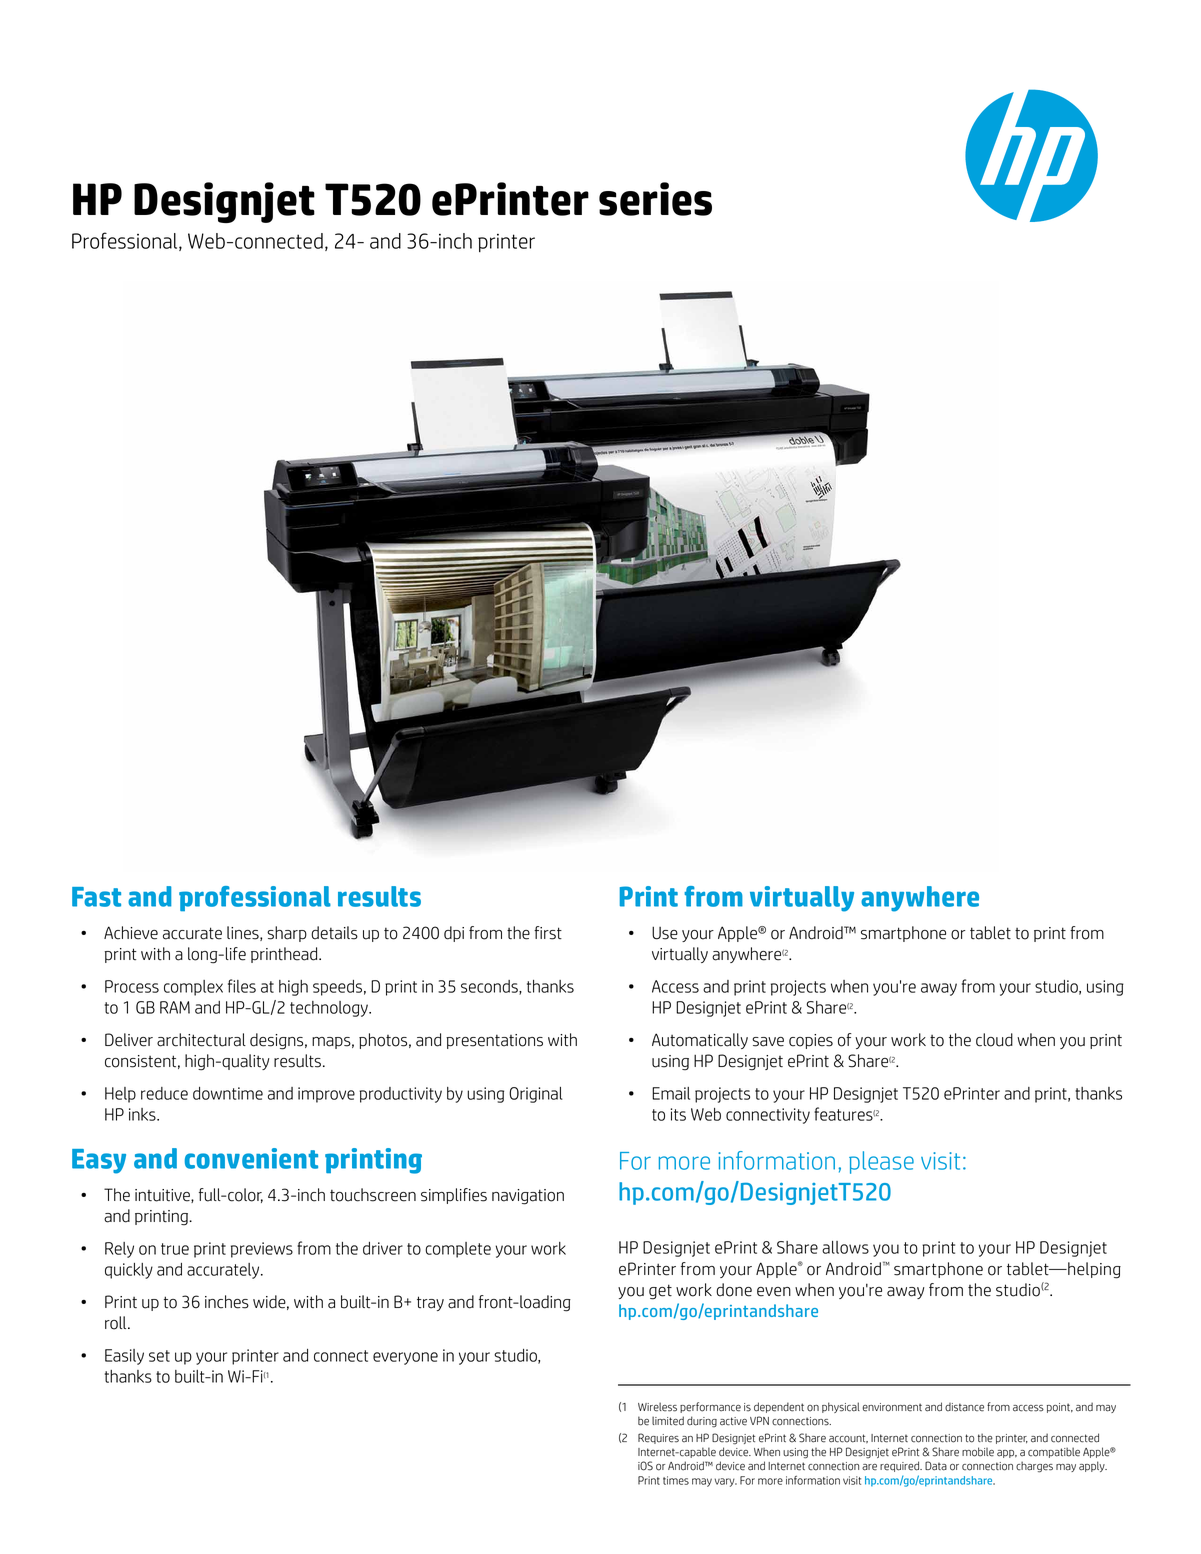  What do you see at coordinates (159, 1356) in the page?
I see `set` at bounding box center [159, 1356].
